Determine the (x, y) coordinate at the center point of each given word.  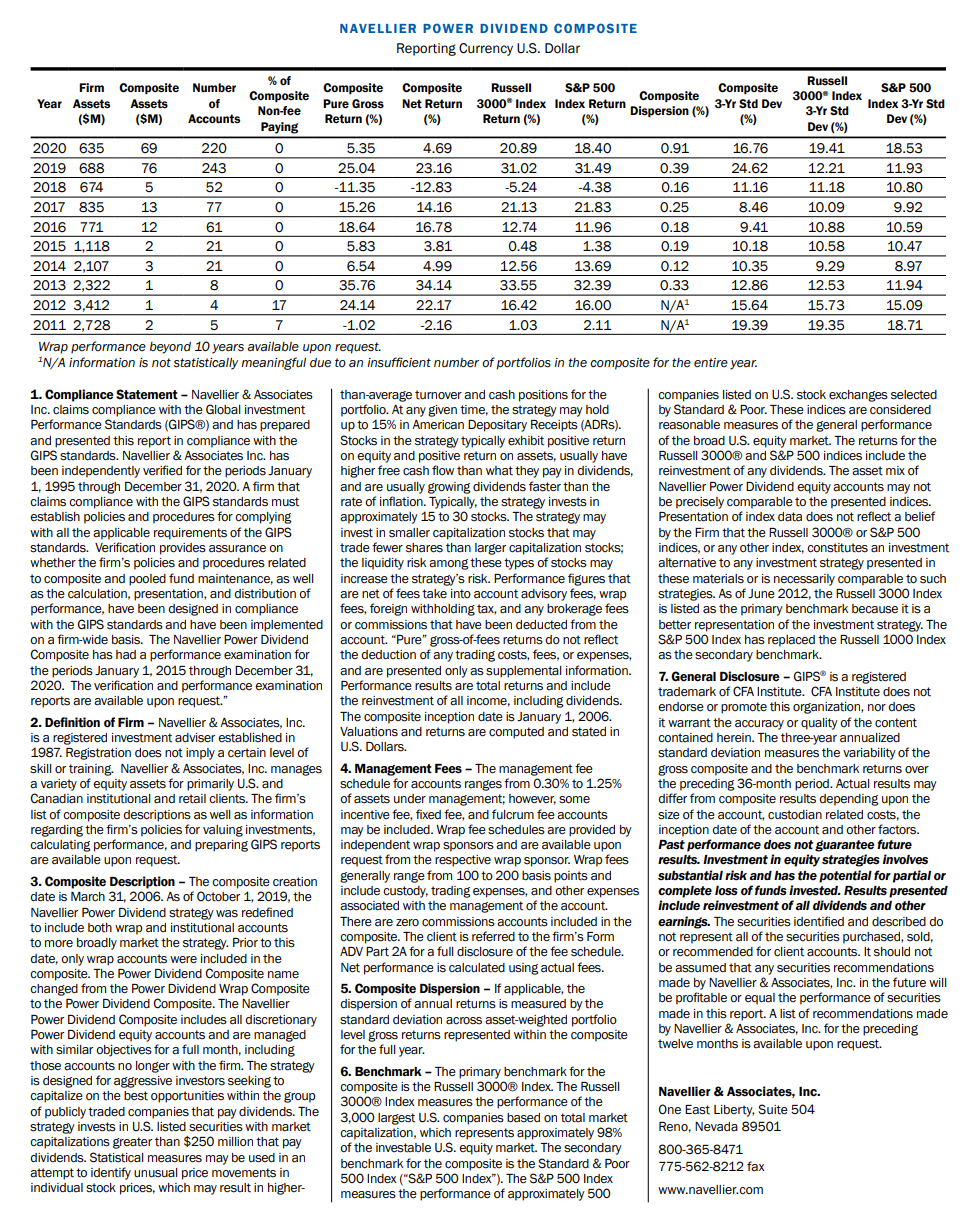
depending (849, 800)
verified (162, 470)
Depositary (497, 426)
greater (132, 1143)
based (523, 1118)
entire (711, 363)
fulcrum (513, 814)
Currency (486, 49)
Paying (279, 128)
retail (192, 799)
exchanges (858, 396)
